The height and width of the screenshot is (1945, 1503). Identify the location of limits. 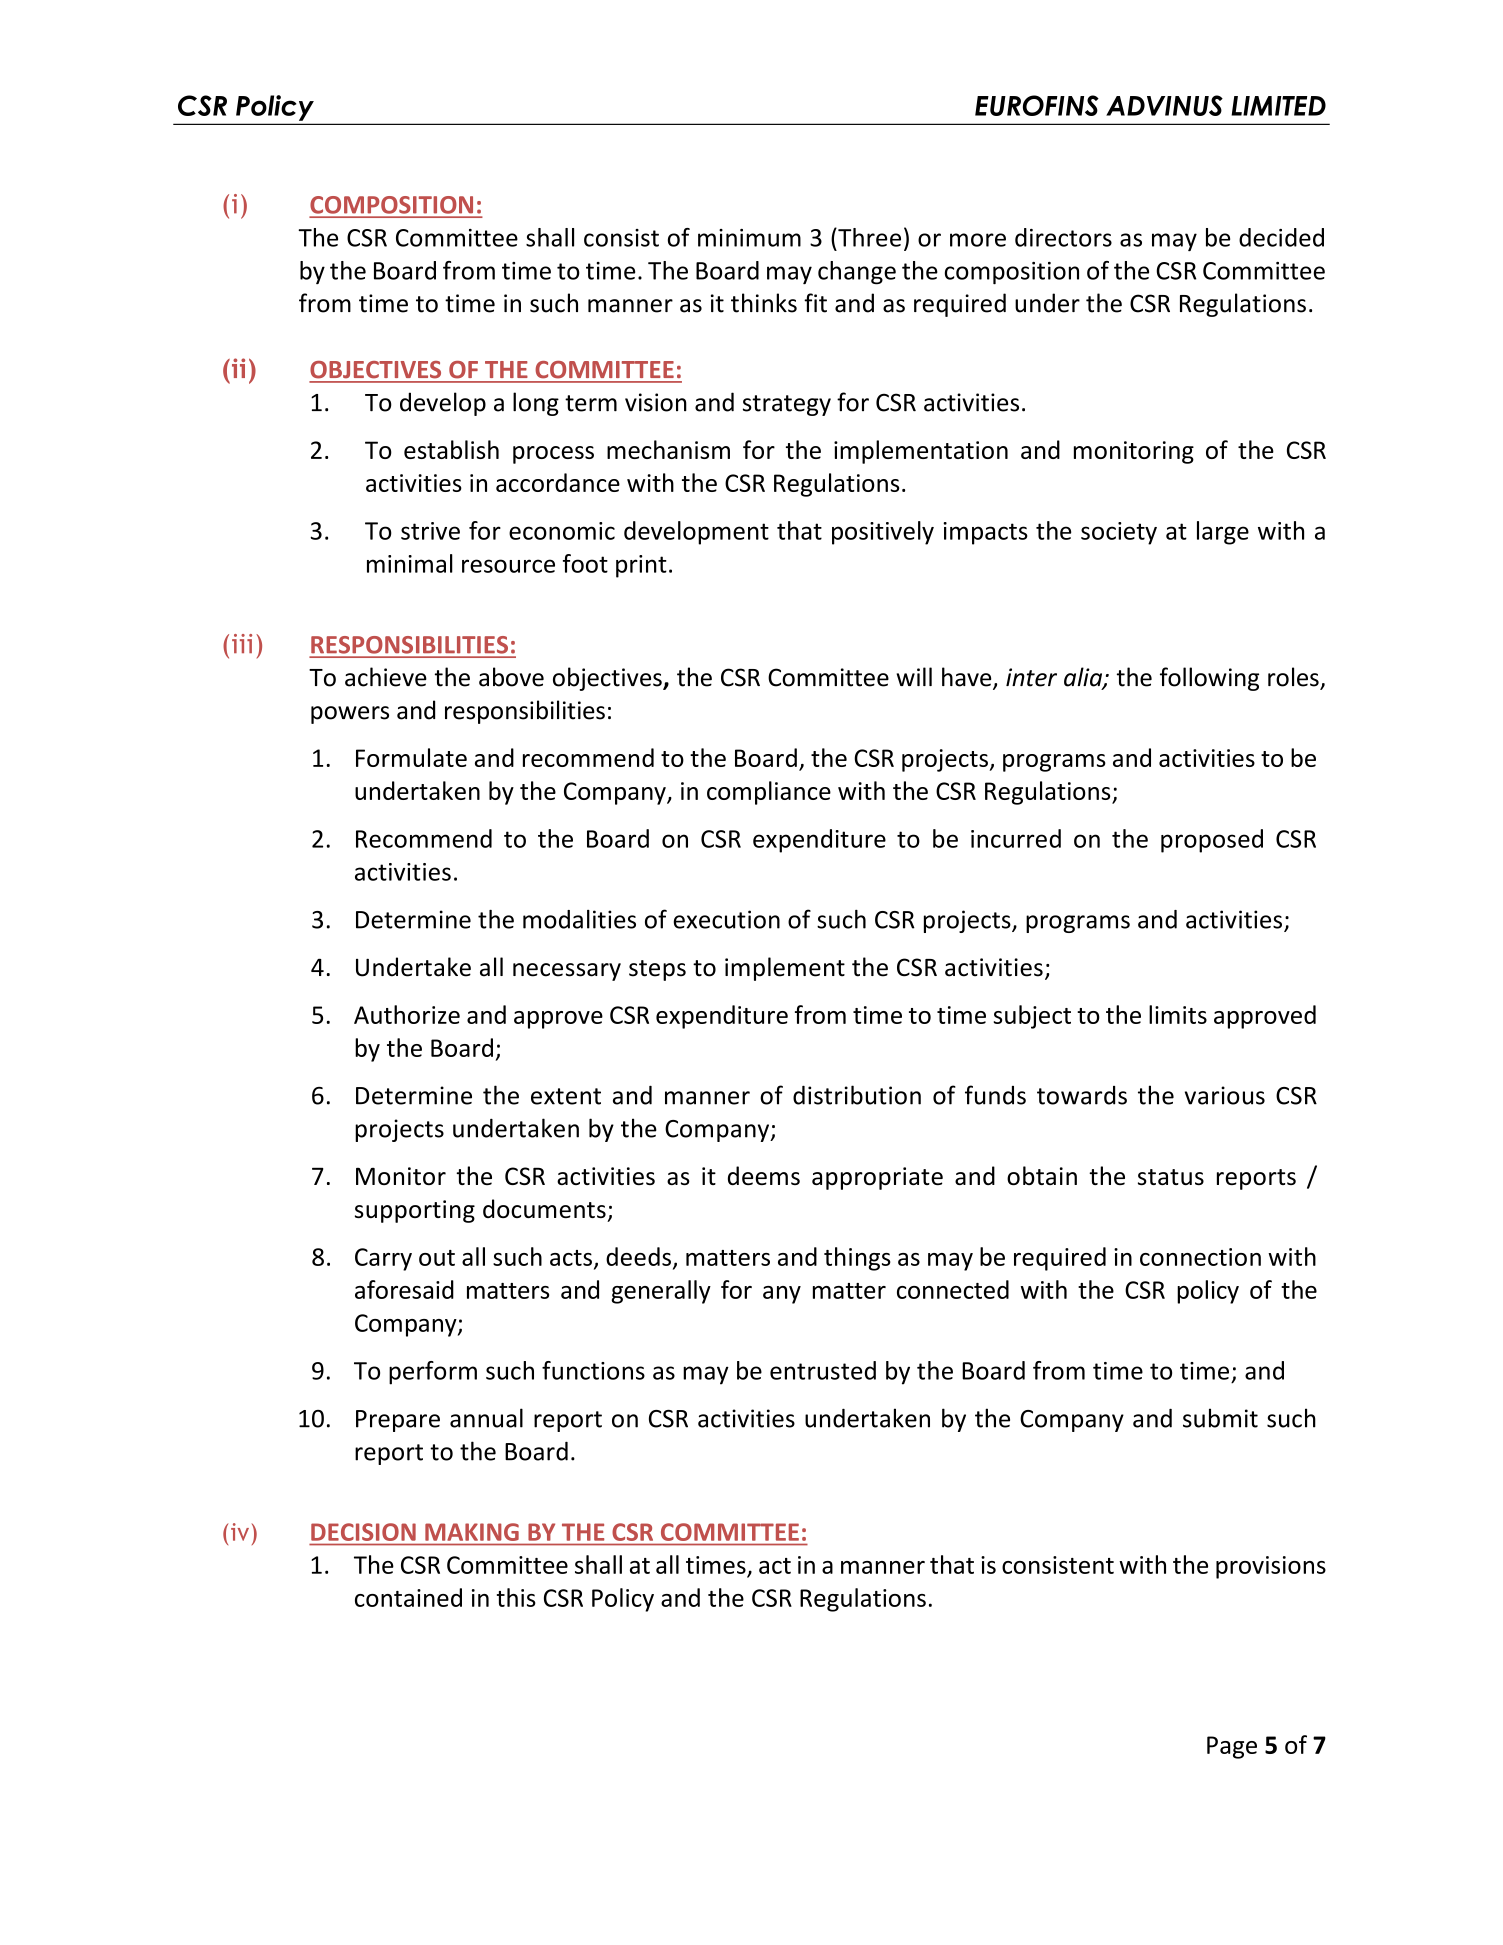
(1178, 1014).
